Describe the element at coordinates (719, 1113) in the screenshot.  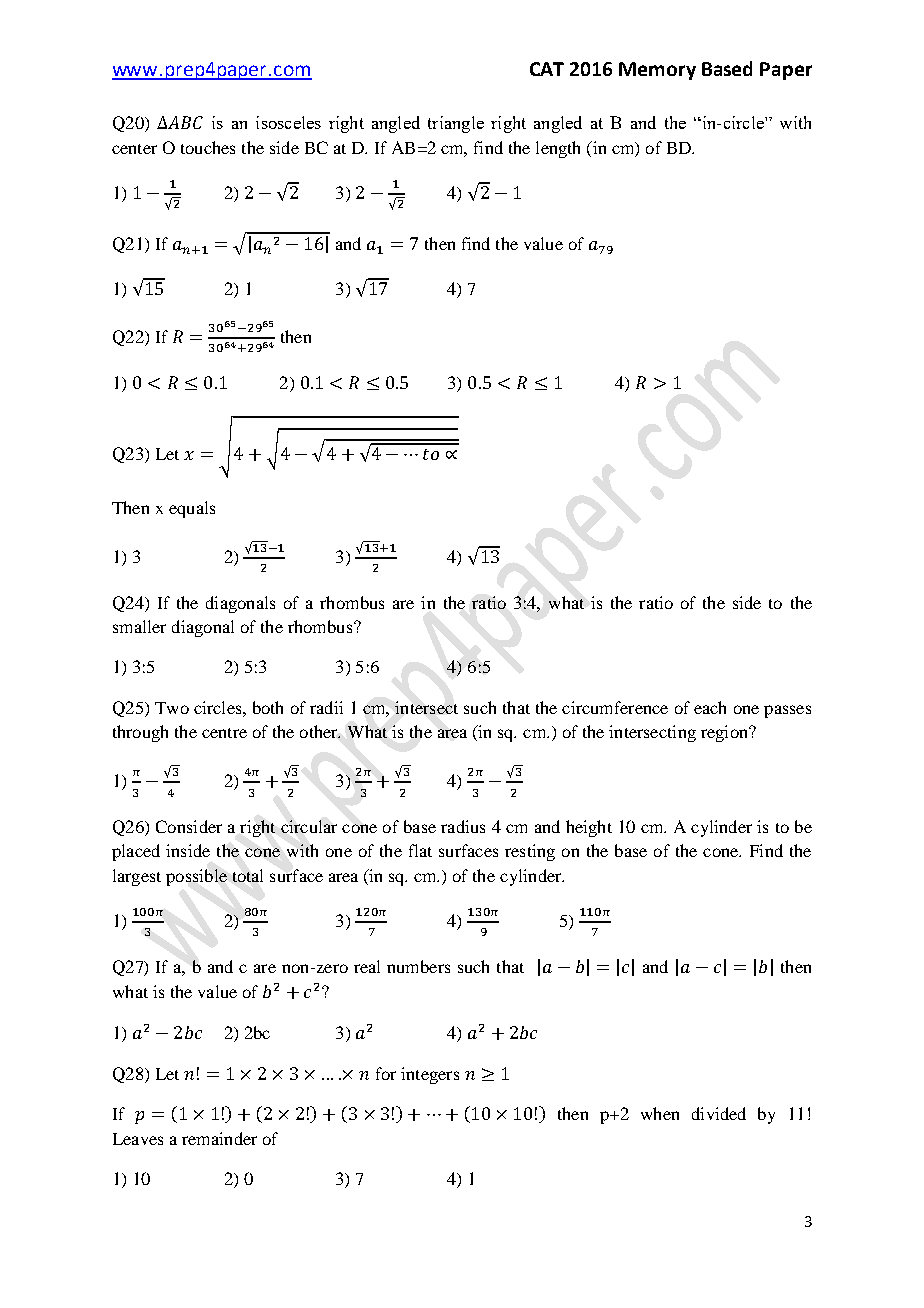
I see `divided` at that location.
